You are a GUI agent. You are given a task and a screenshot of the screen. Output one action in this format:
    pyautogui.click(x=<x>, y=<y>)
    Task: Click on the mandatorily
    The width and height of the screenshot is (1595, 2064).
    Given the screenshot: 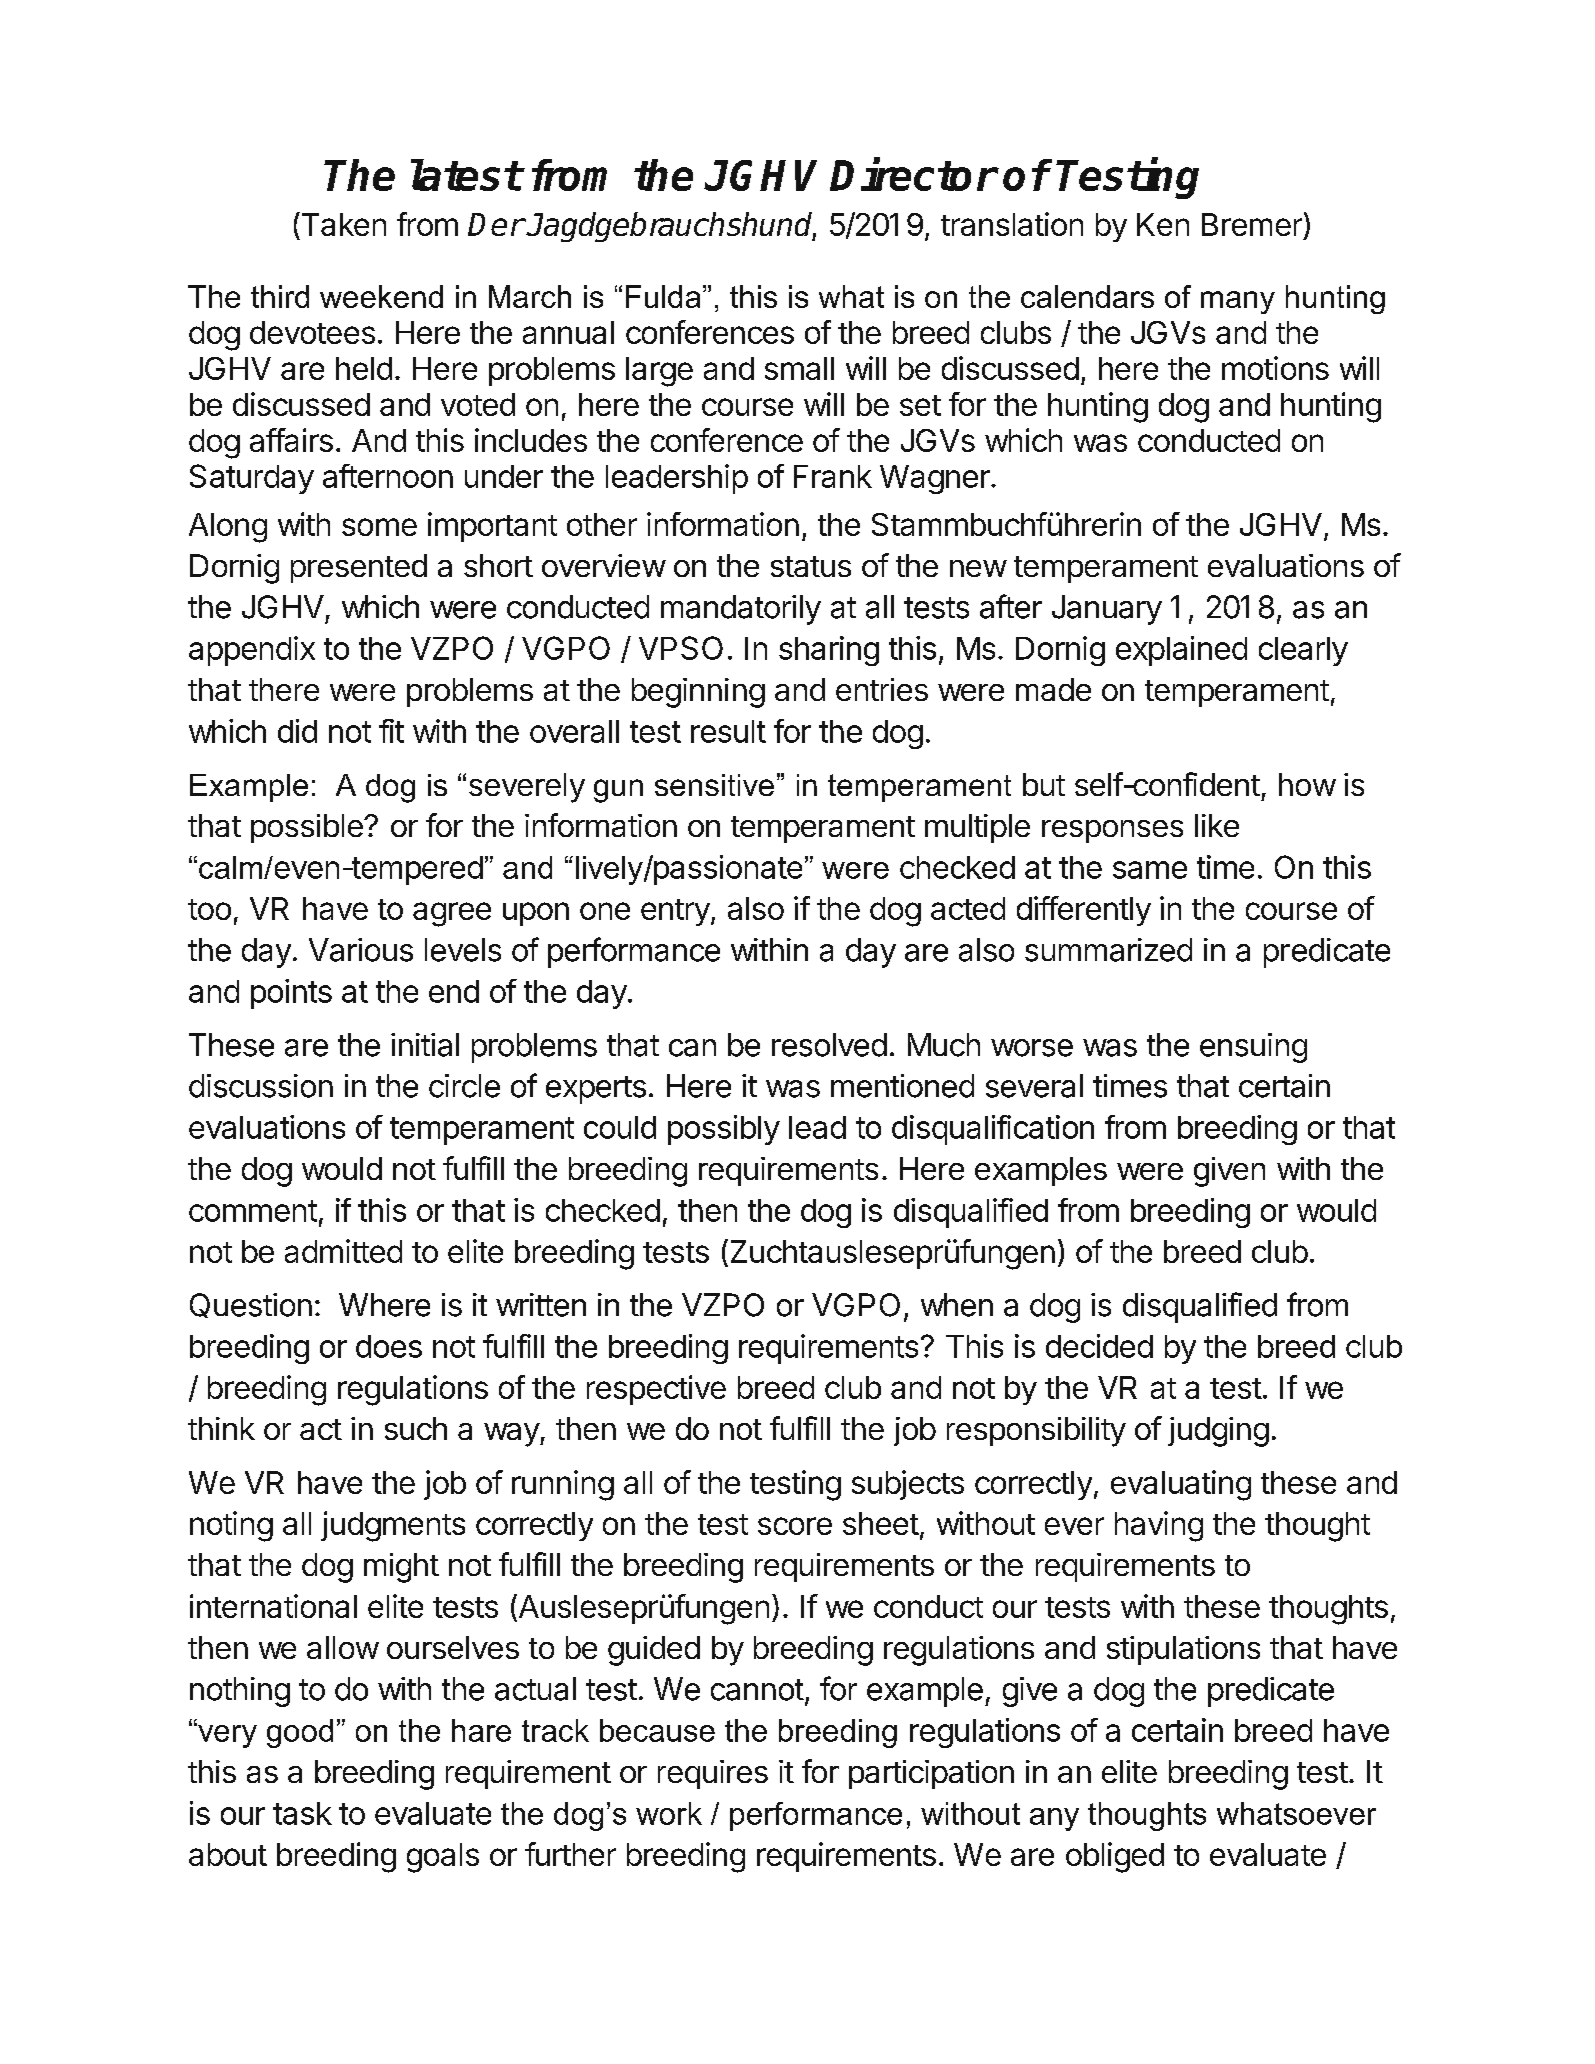 What is the action you would take?
    pyautogui.click(x=741, y=610)
